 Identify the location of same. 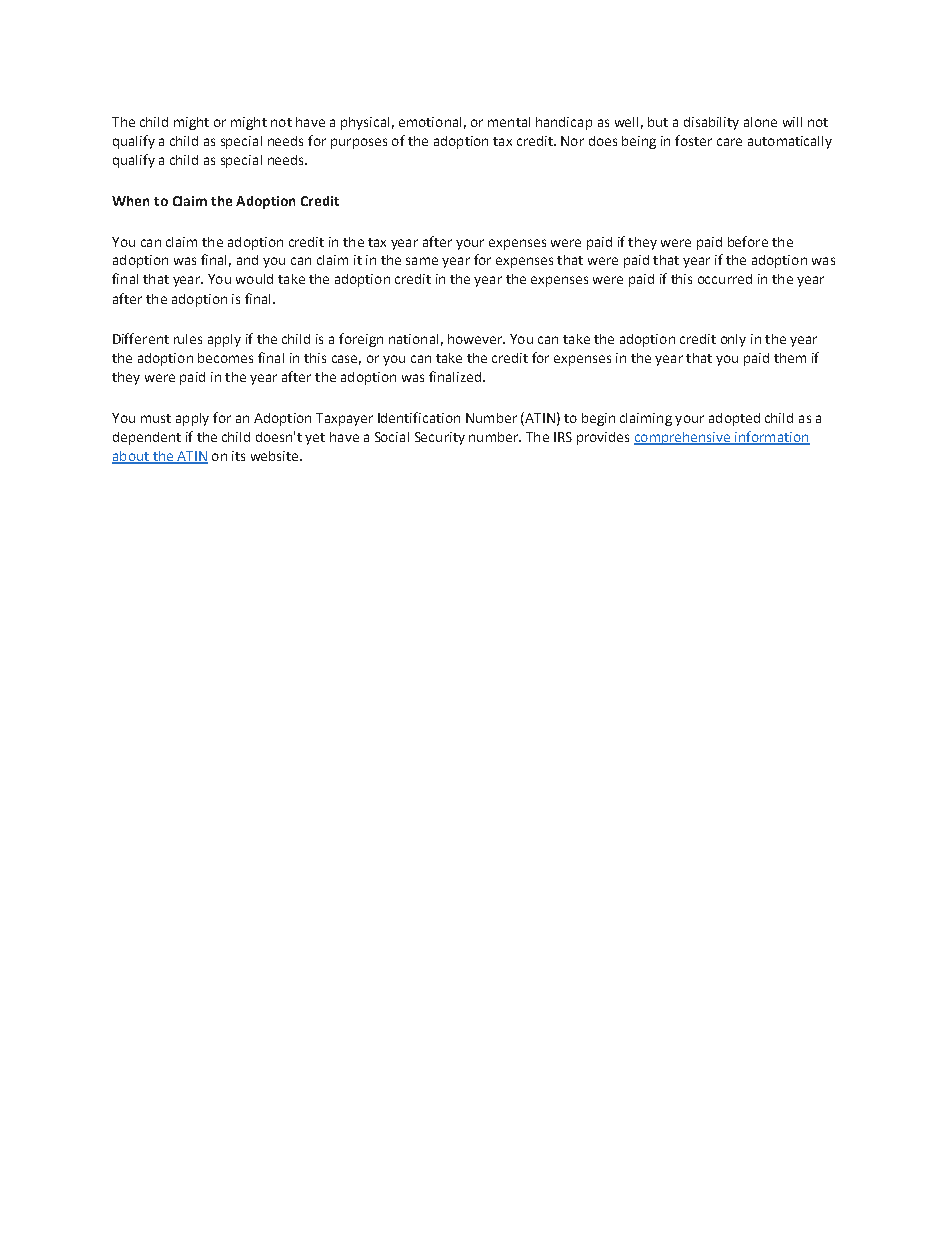
(422, 261).
